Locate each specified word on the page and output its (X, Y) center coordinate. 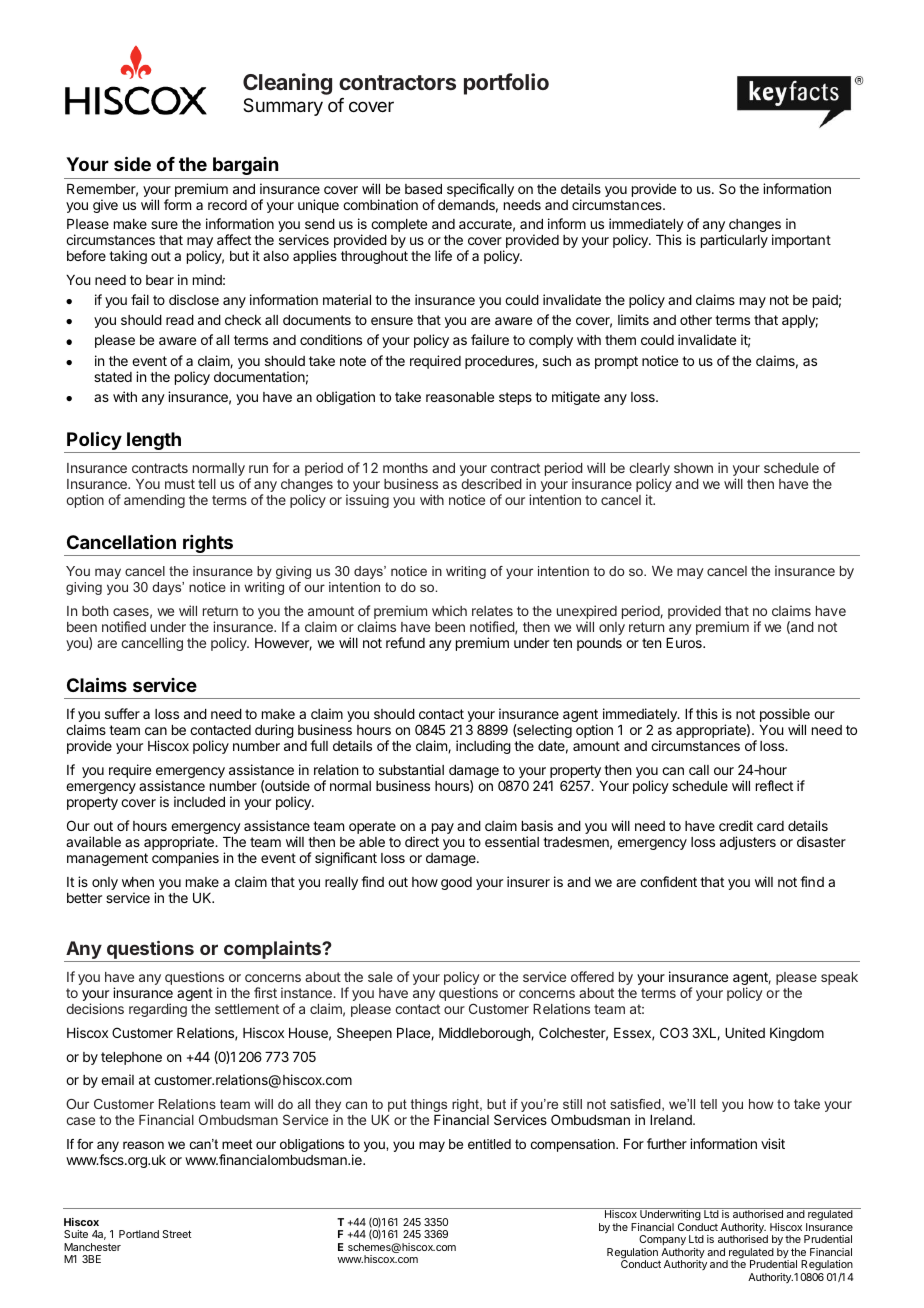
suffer (122, 713)
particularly (734, 241)
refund (405, 642)
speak (839, 978)
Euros (685, 643)
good (456, 883)
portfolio (506, 84)
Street (176, 1234)
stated (113, 377)
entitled (489, 1144)
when (138, 882)
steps (515, 398)
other (696, 320)
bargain (245, 166)
